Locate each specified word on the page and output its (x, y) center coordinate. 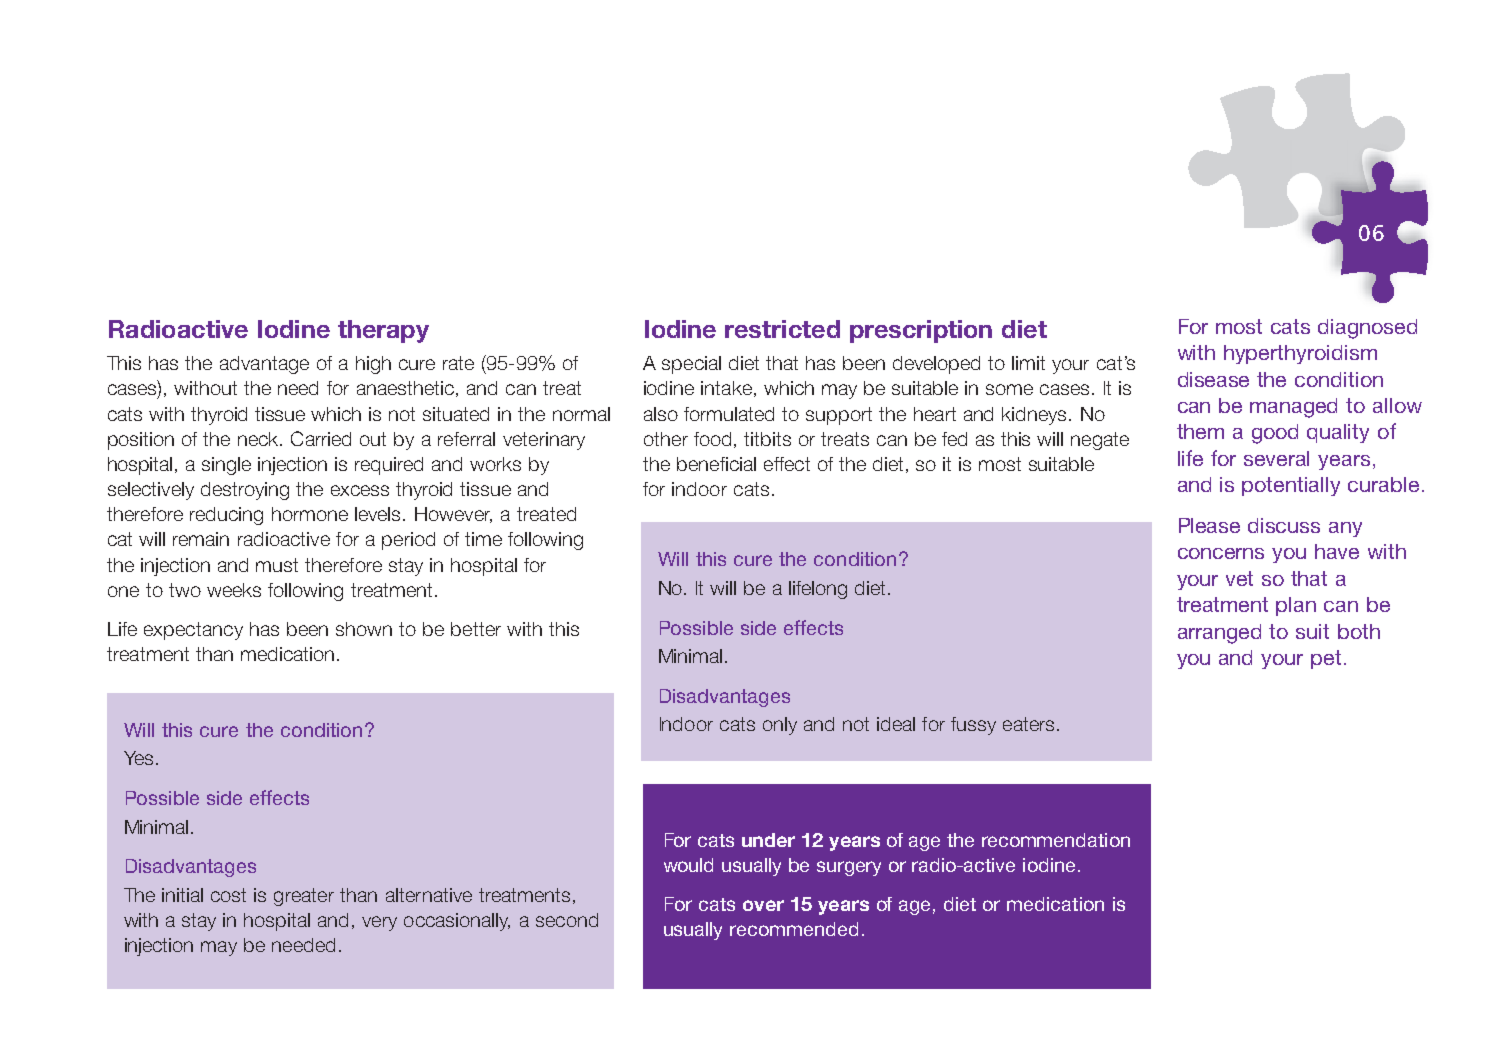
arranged (1219, 634)
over (763, 905)
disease (1213, 379)
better (476, 629)
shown (364, 629)
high (373, 365)
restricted (782, 329)
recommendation (1056, 840)
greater (304, 897)
